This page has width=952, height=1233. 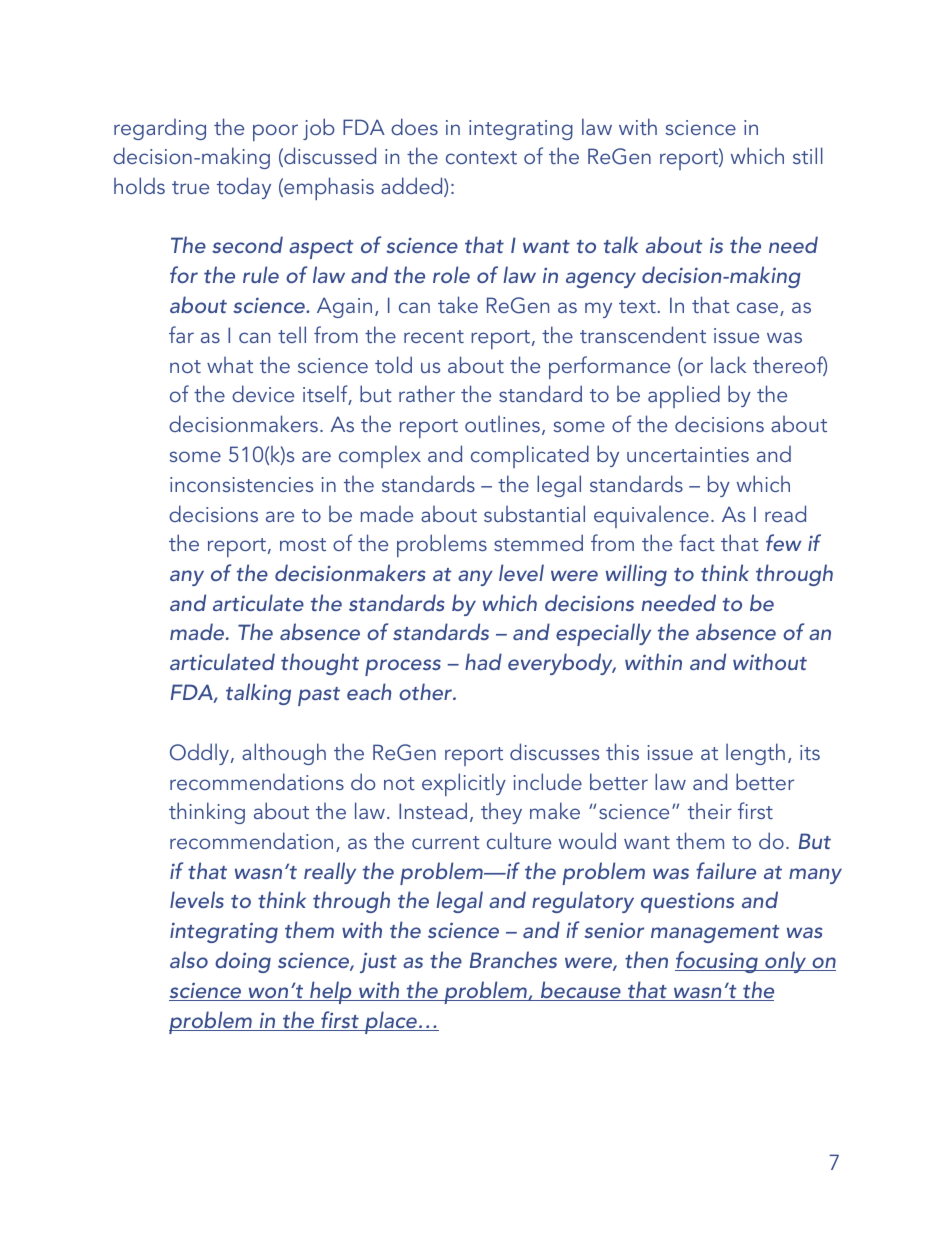 I want to click on far, so click(x=181, y=334).
